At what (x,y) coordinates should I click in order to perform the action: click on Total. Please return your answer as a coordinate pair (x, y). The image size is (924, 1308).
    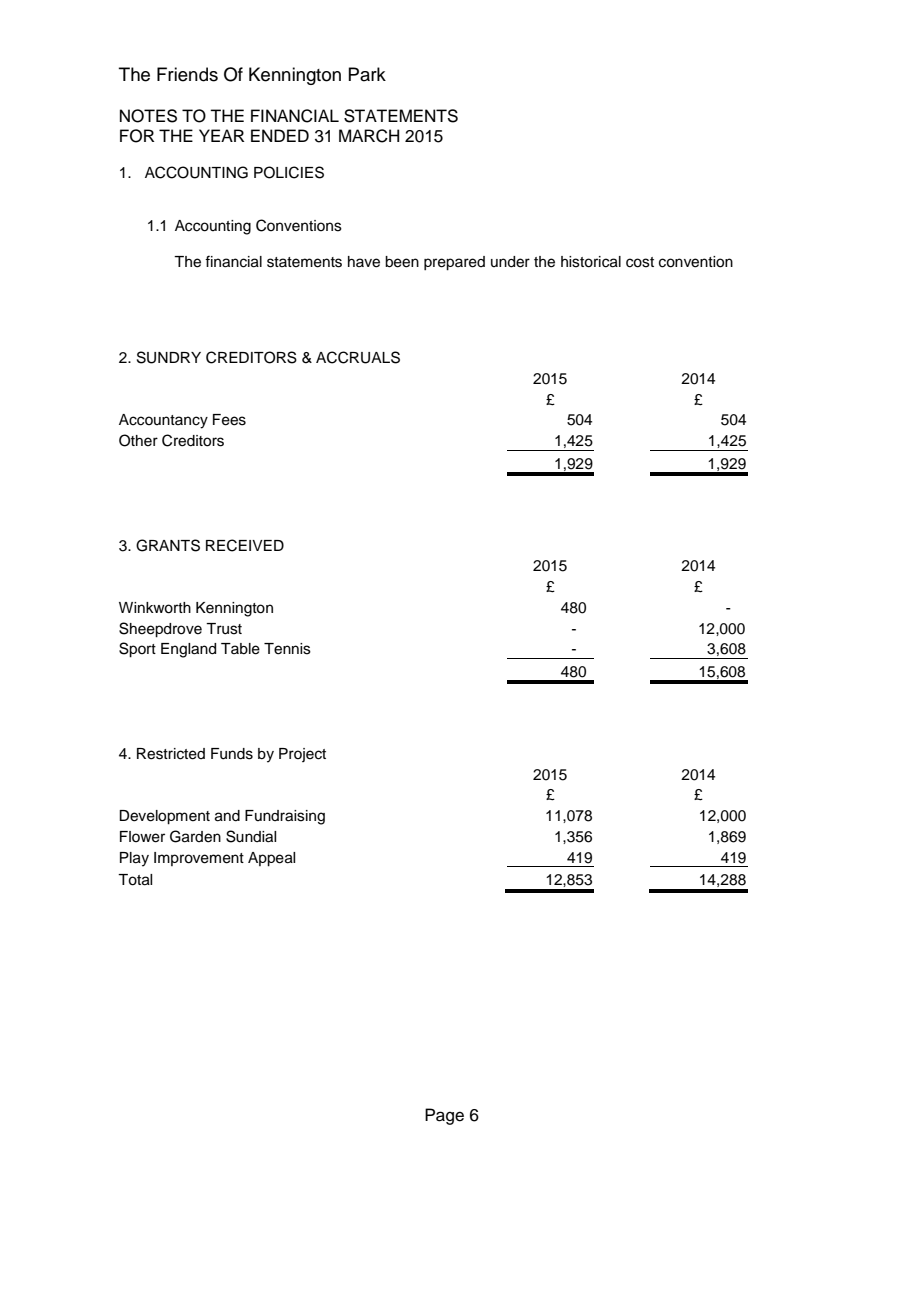
    Looking at the image, I should click on (135, 880).
